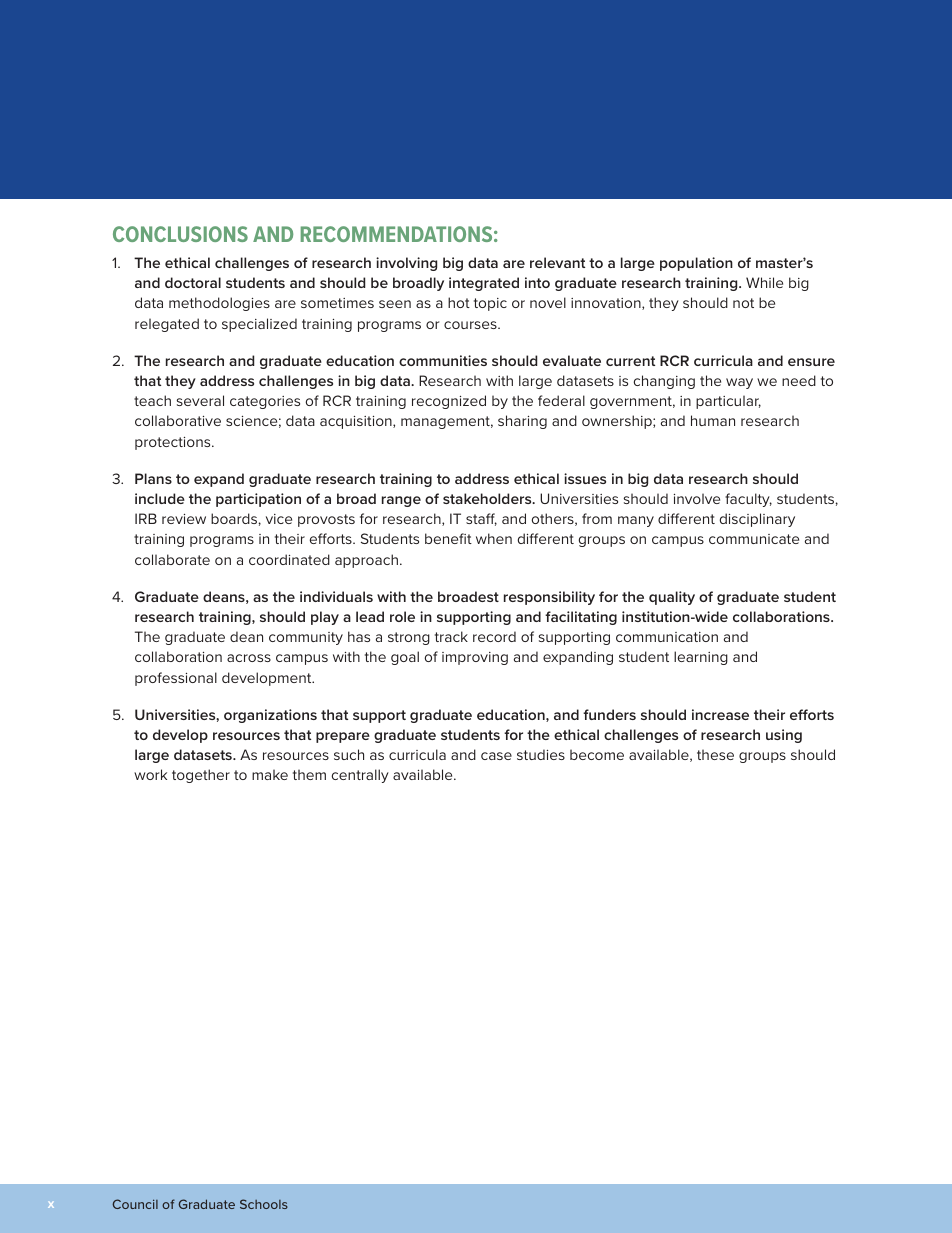  Describe the element at coordinates (696, 264) in the screenshot. I see `population` at that location.
